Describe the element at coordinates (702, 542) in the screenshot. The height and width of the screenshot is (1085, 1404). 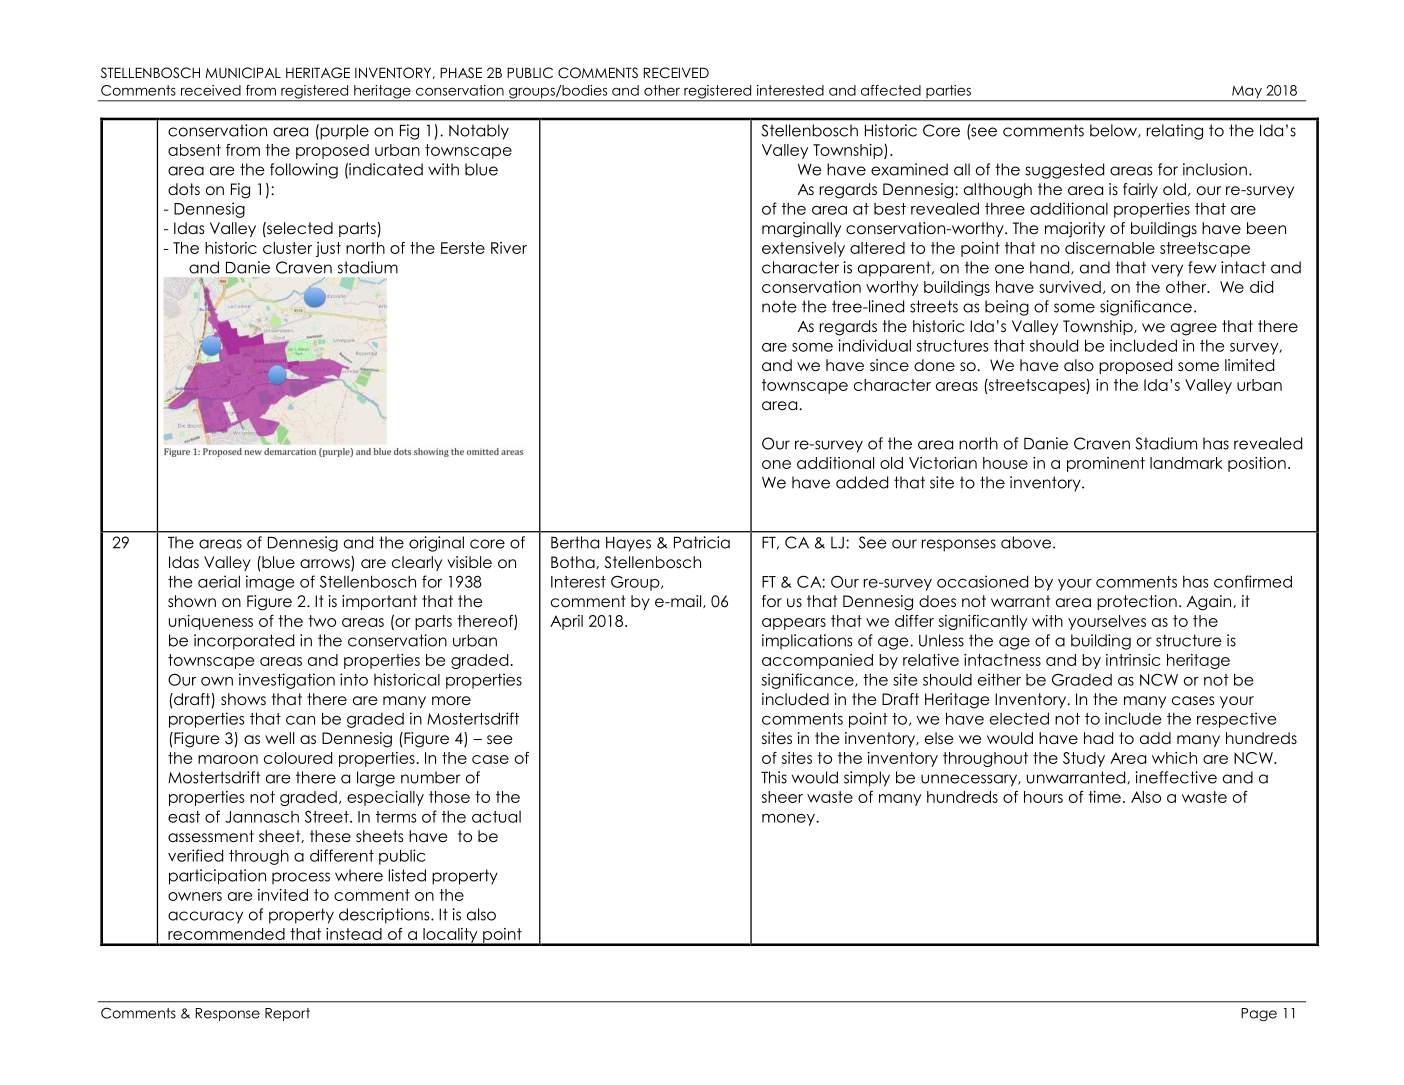
I see `Patricia` at that location.
